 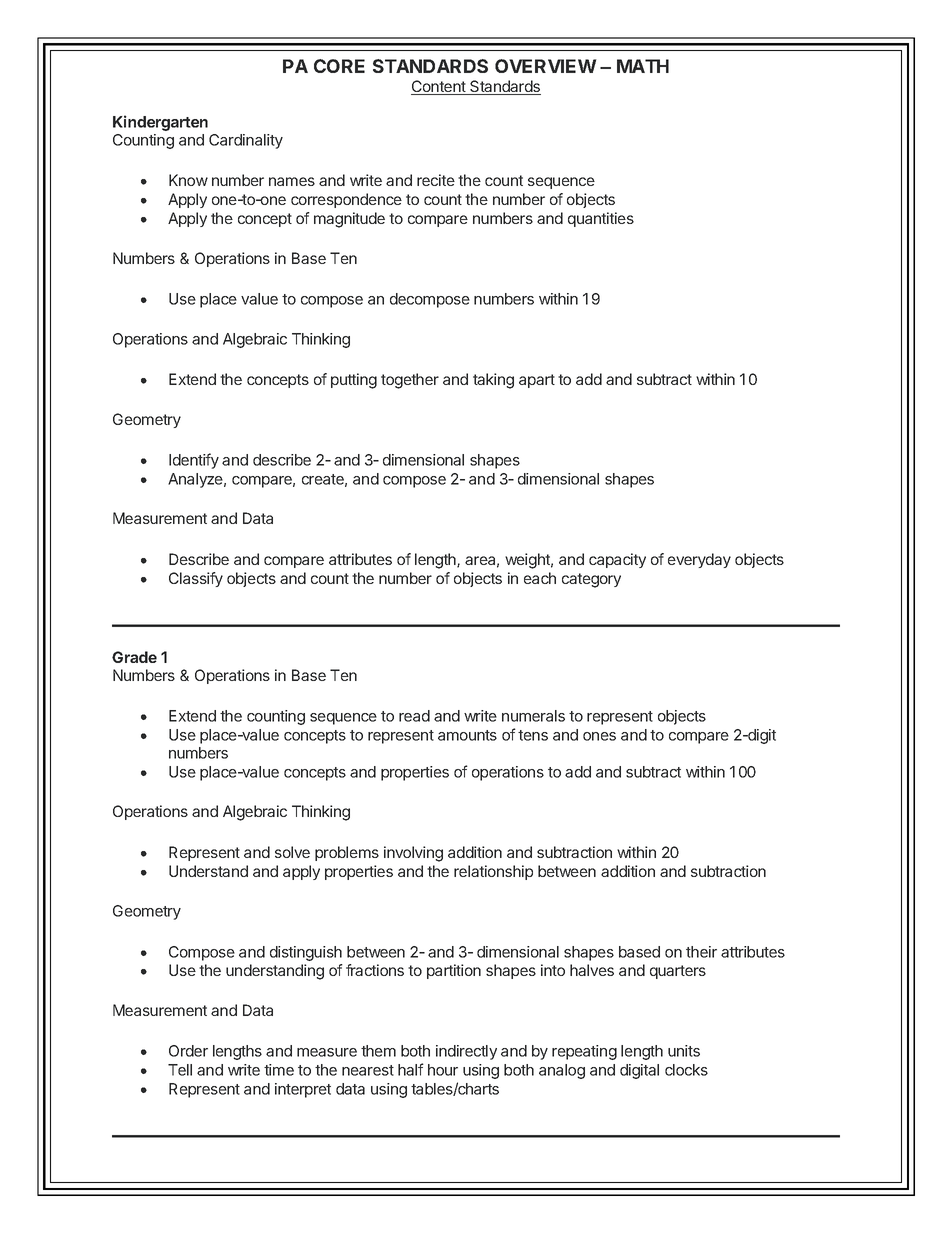 I want to click on Grade, so click(x=134, y=657).
